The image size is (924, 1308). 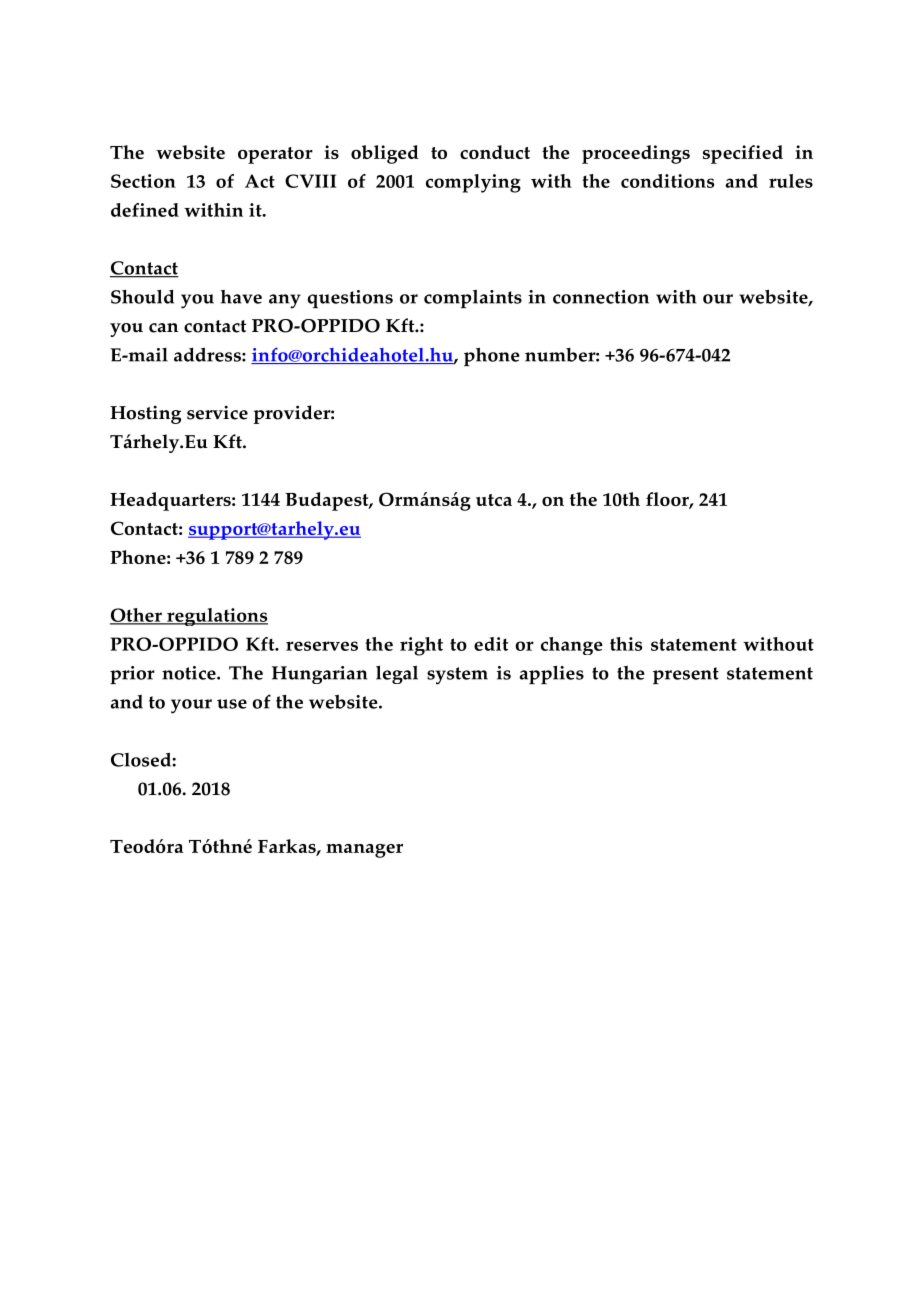 What do you see at coordinates (491, 644) in the image?
I see `edit` at bounding box center [491, 644].
